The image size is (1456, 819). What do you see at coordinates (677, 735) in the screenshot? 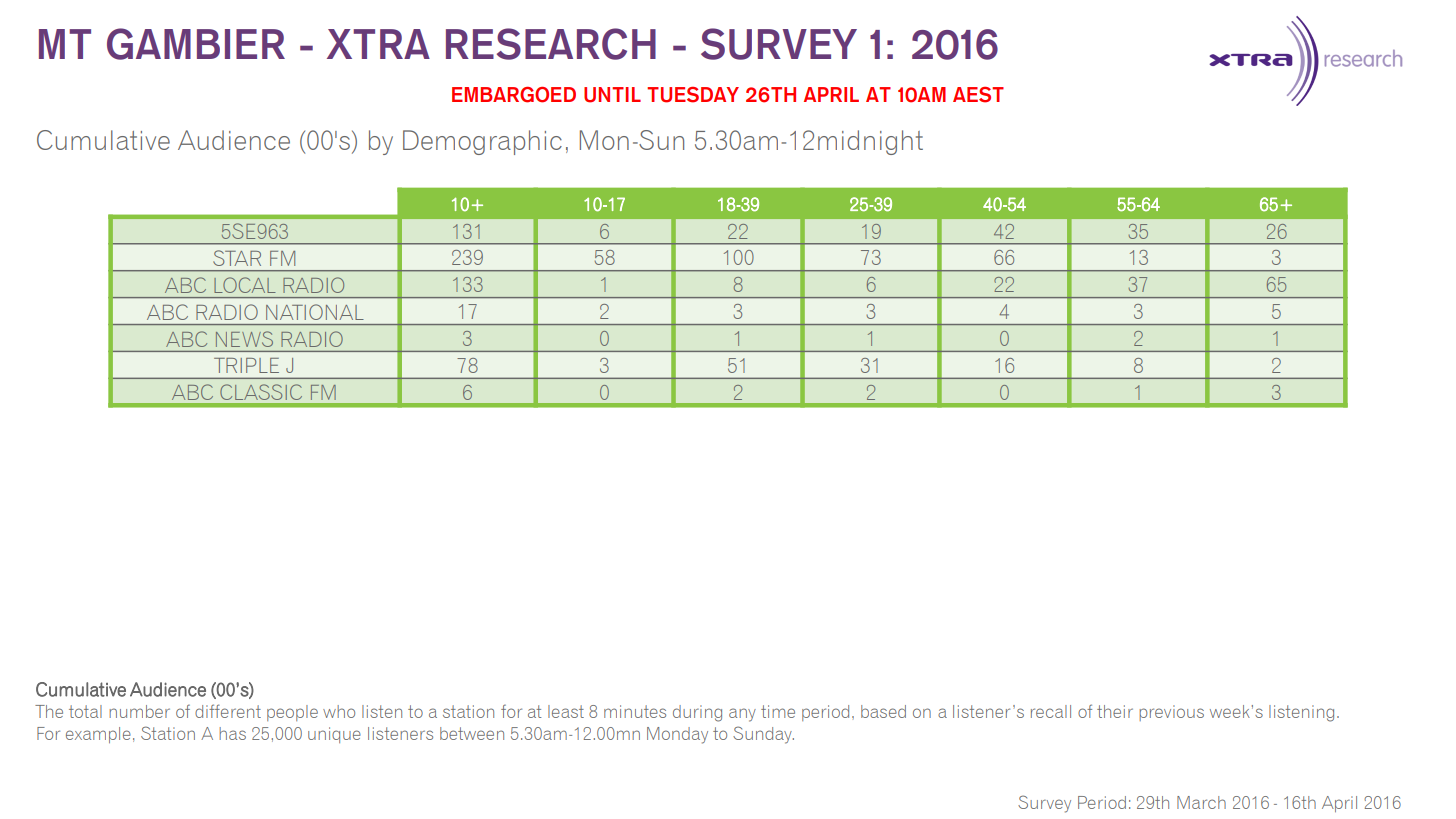
I see `Monday` at bounding box center [677, 735].
